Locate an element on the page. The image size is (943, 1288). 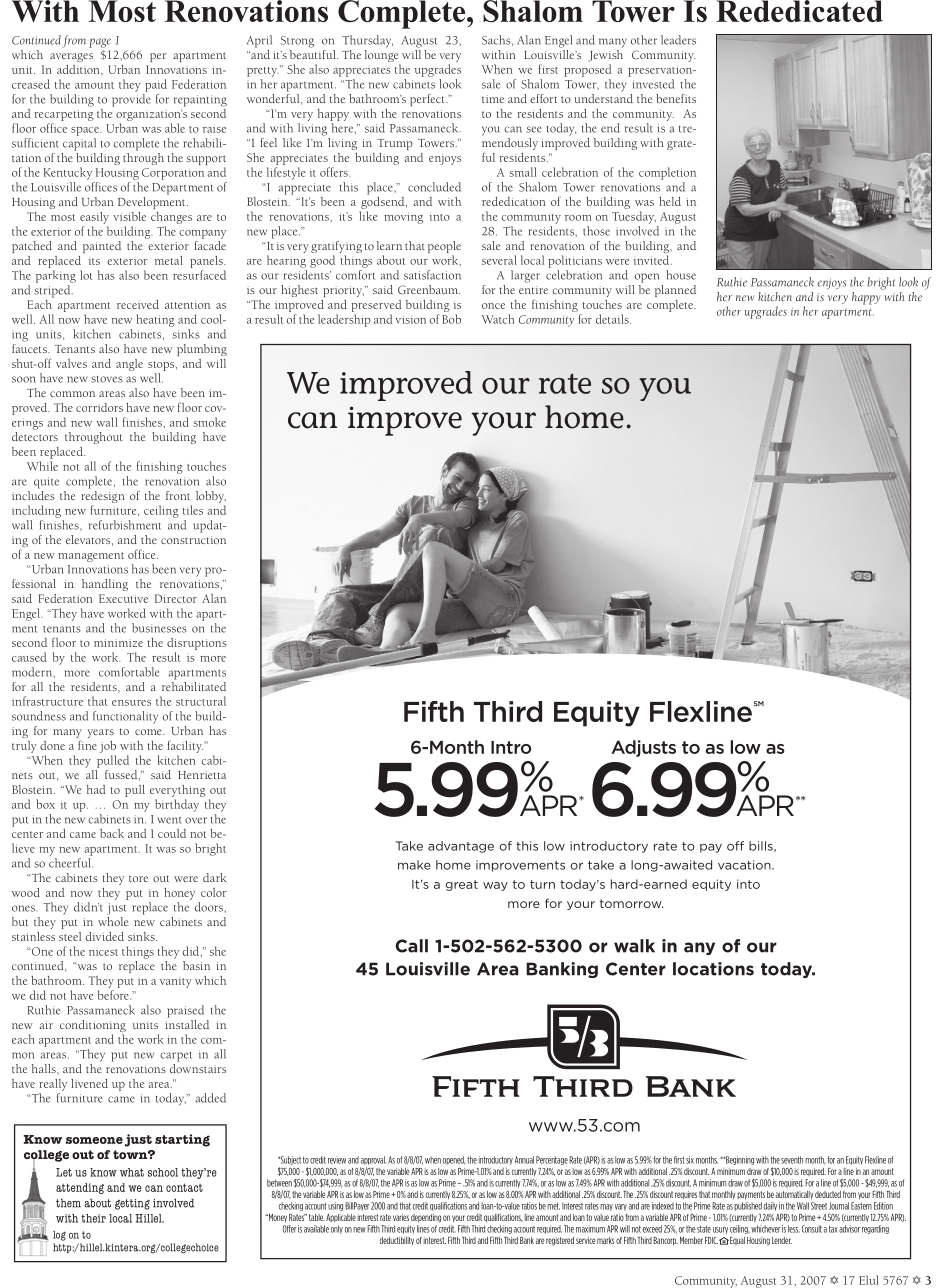
perfect is located at coordinates (428, 100).
